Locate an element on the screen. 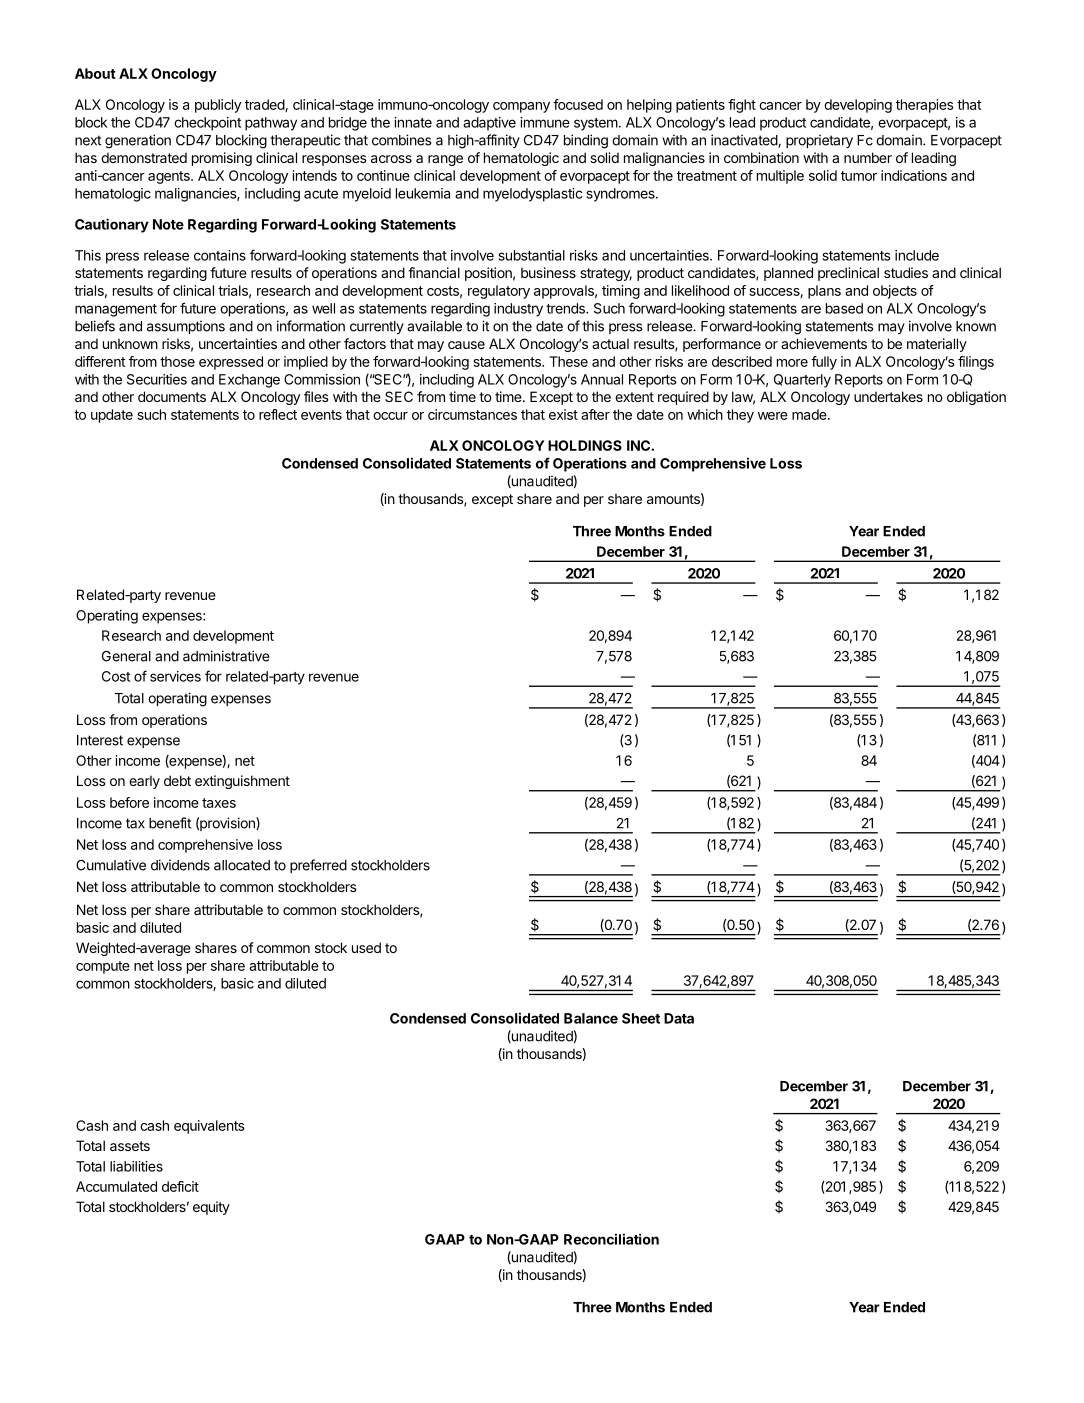 This screenshot has height=1403, width=1084. made is located at coordinates (810, 414).
